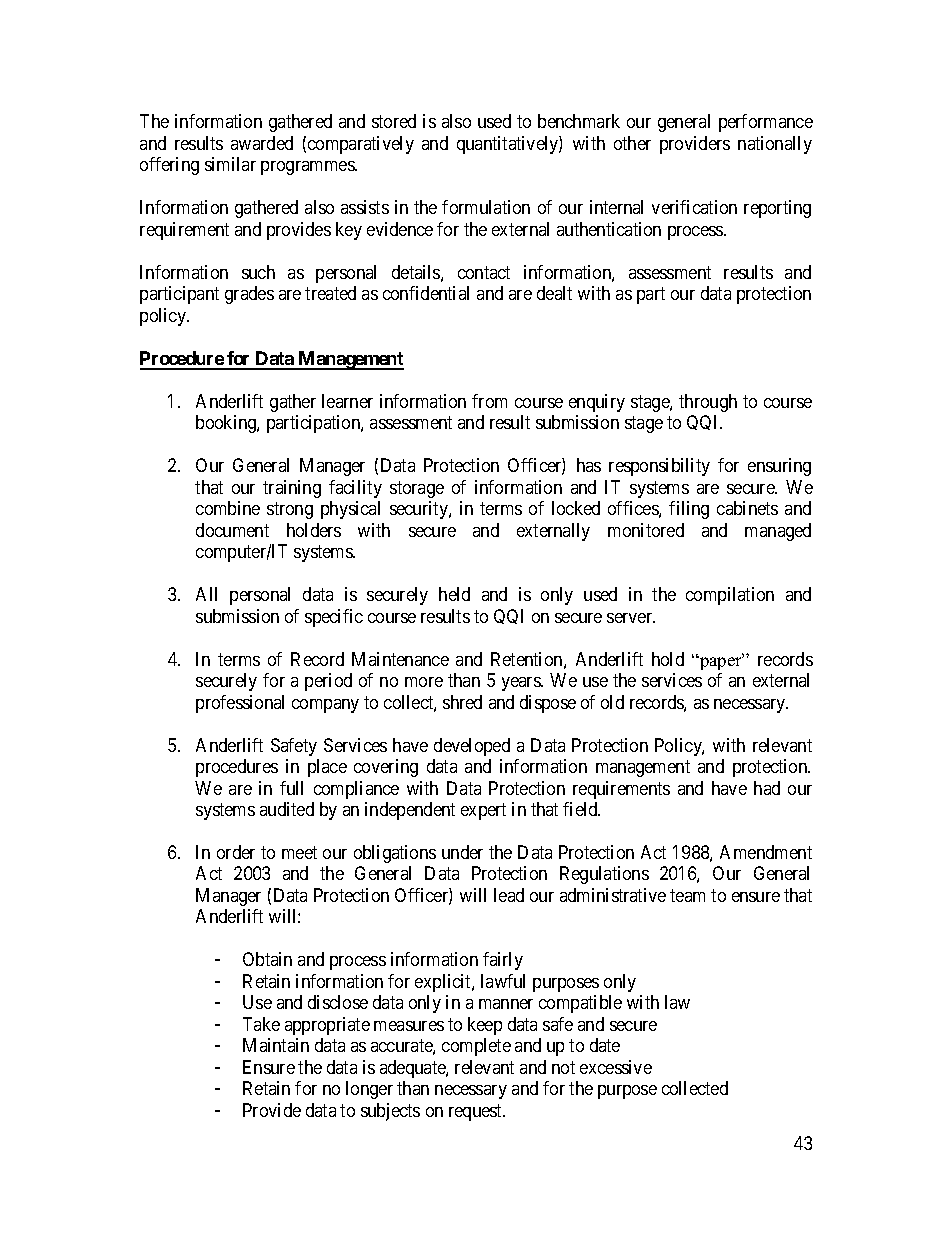  I want to click on performance, so click(766, 123).
